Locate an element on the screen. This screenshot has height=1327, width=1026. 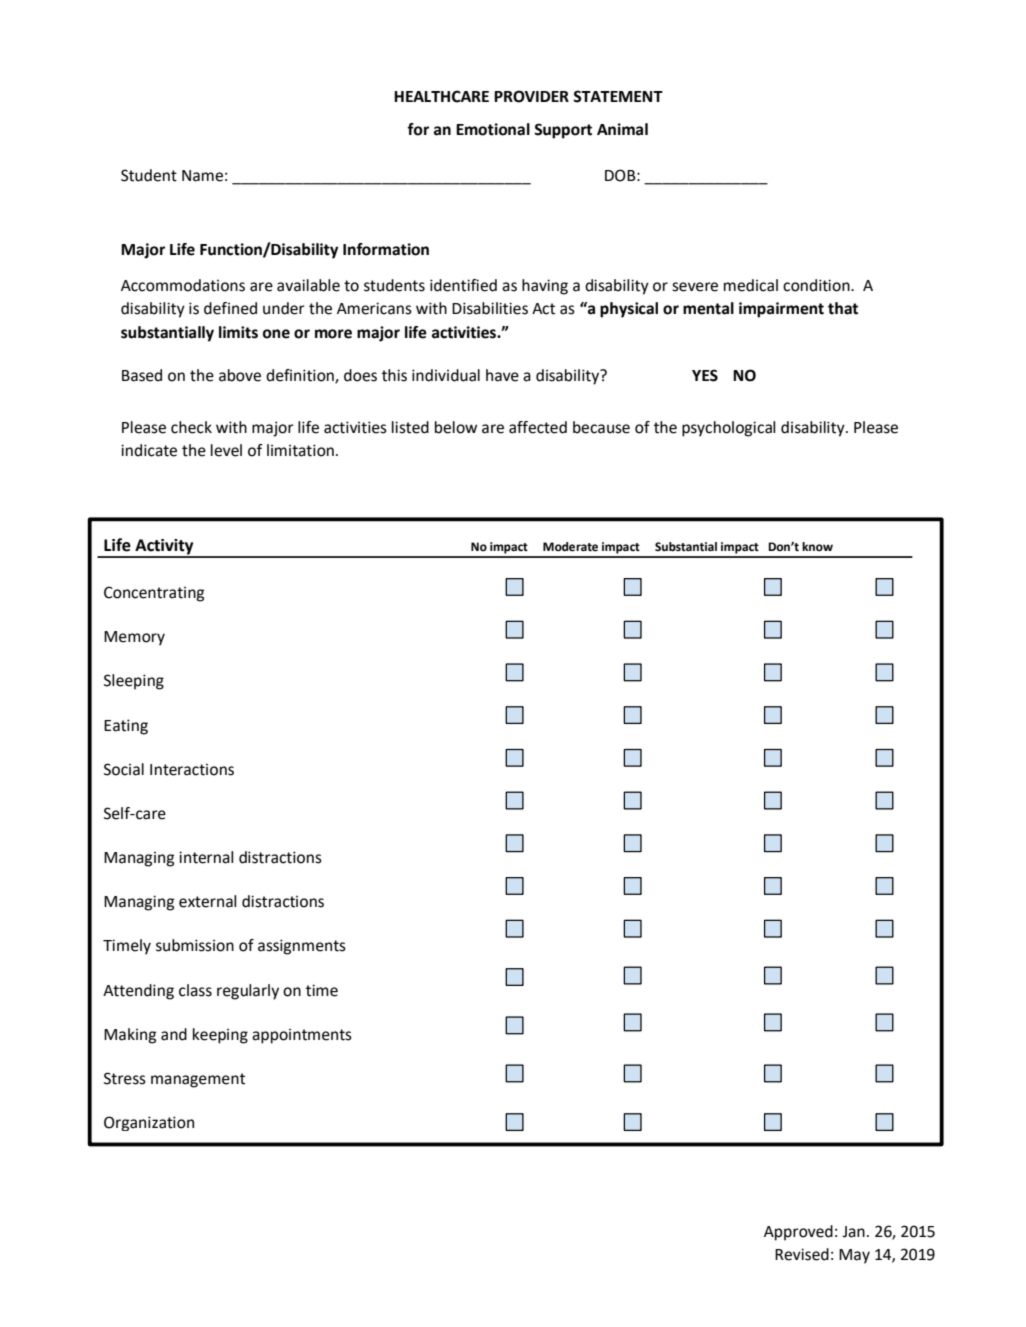
have is located at coordinates (502, 375).
